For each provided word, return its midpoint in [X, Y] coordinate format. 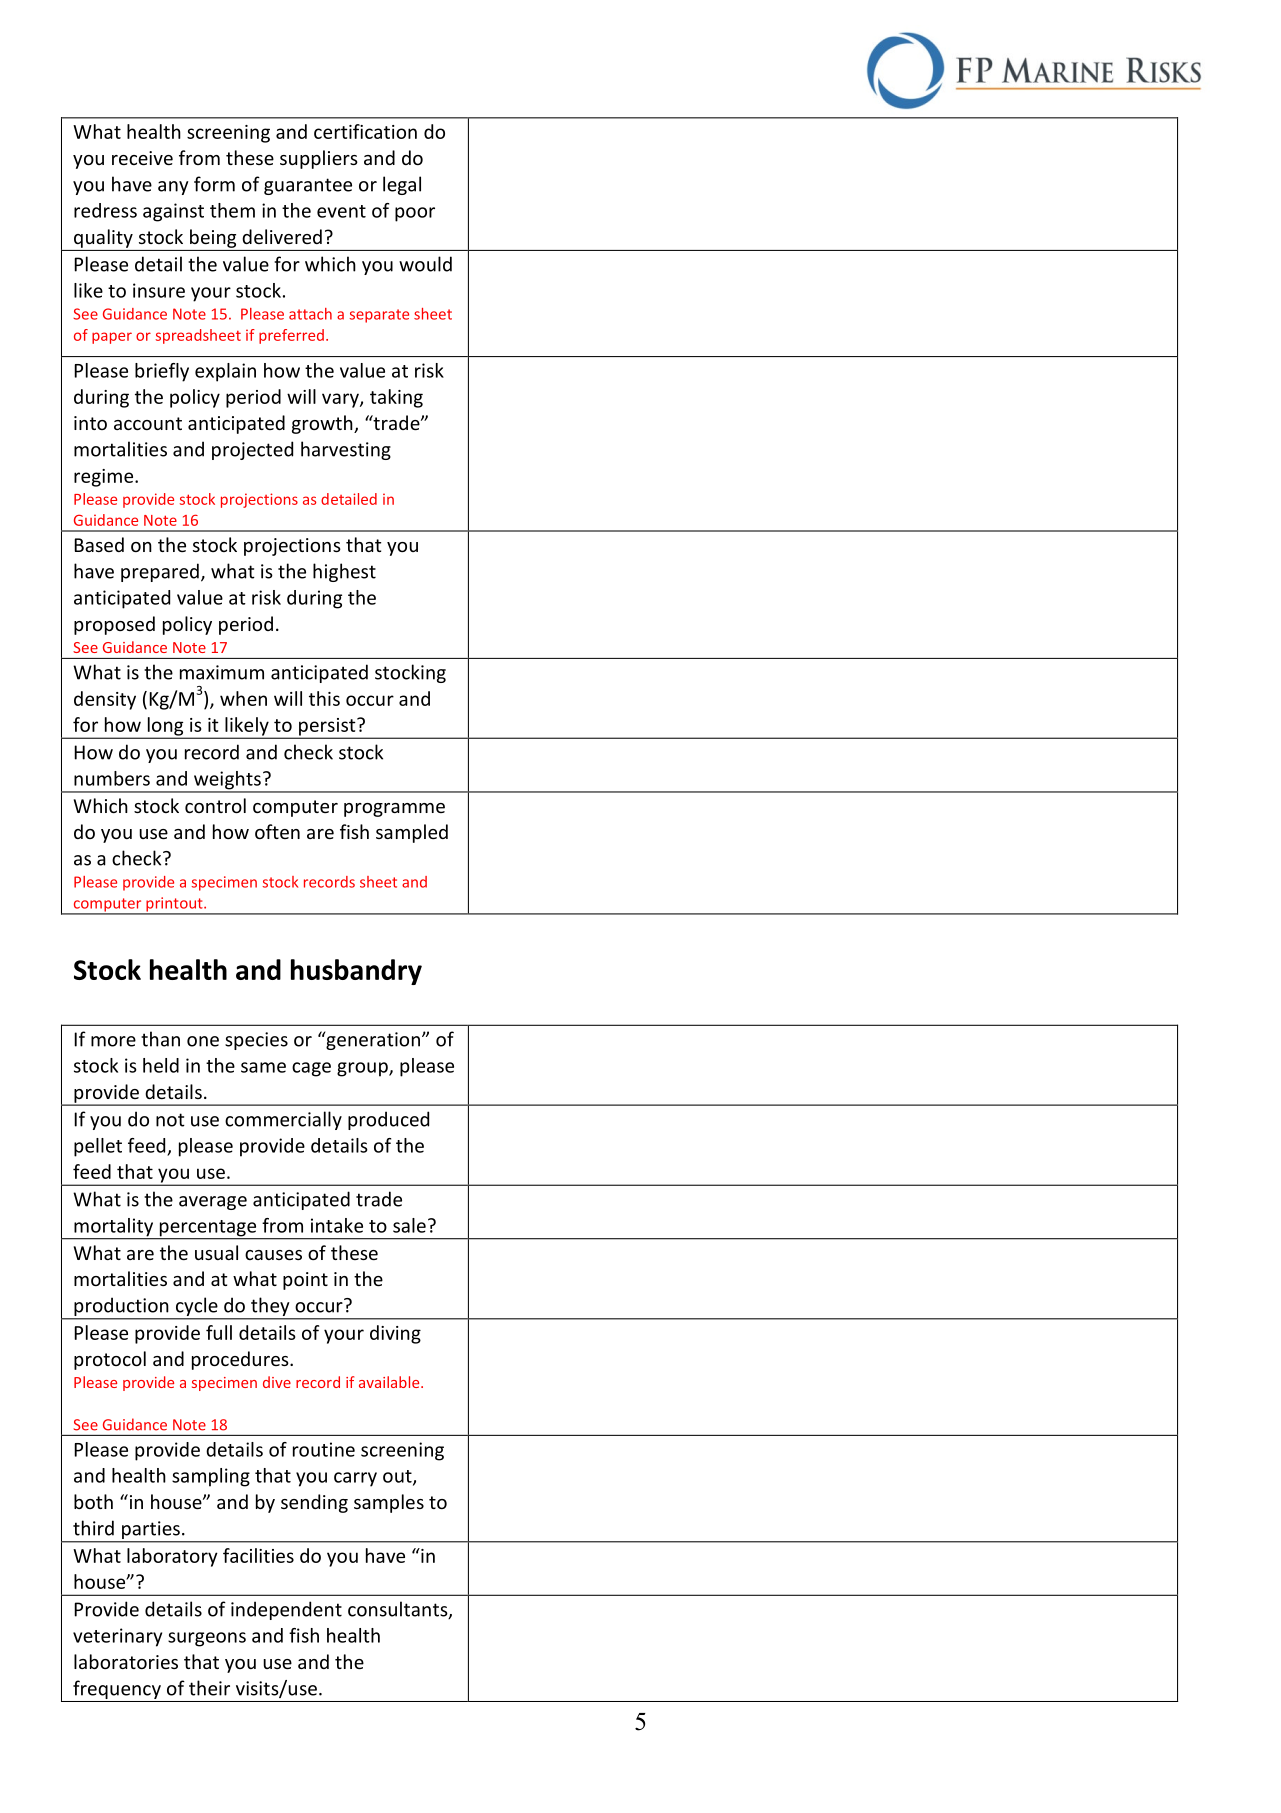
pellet [98, 1147]
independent [286, 1610]
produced [388, 1120]
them [232, 210]
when [243, 698]
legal [402, 185]
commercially [283, 1120]
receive [142, 158]
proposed [114, 625]
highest [344, 572]
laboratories [126, 1661]
